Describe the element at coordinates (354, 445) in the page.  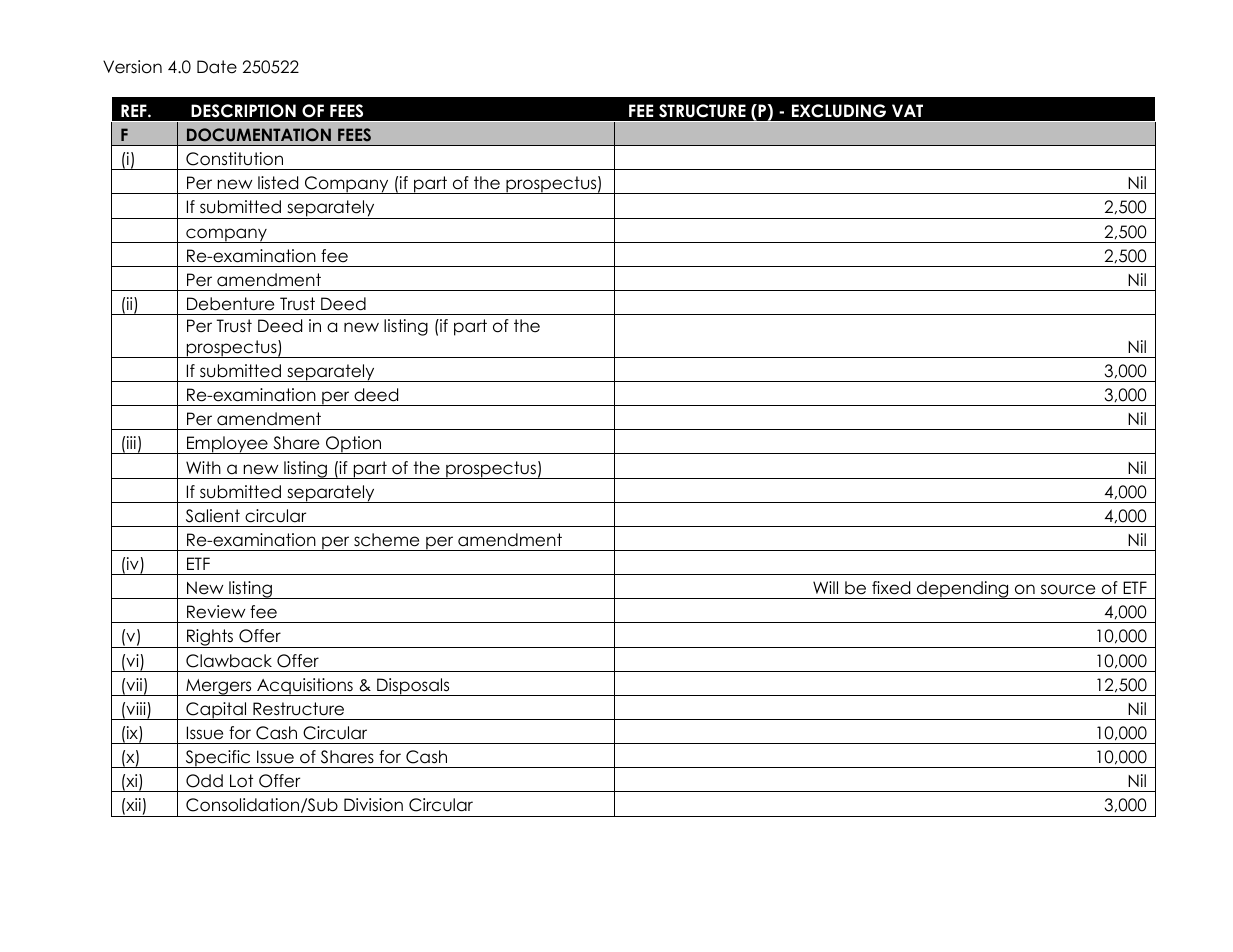
I see `Option` at that location.
